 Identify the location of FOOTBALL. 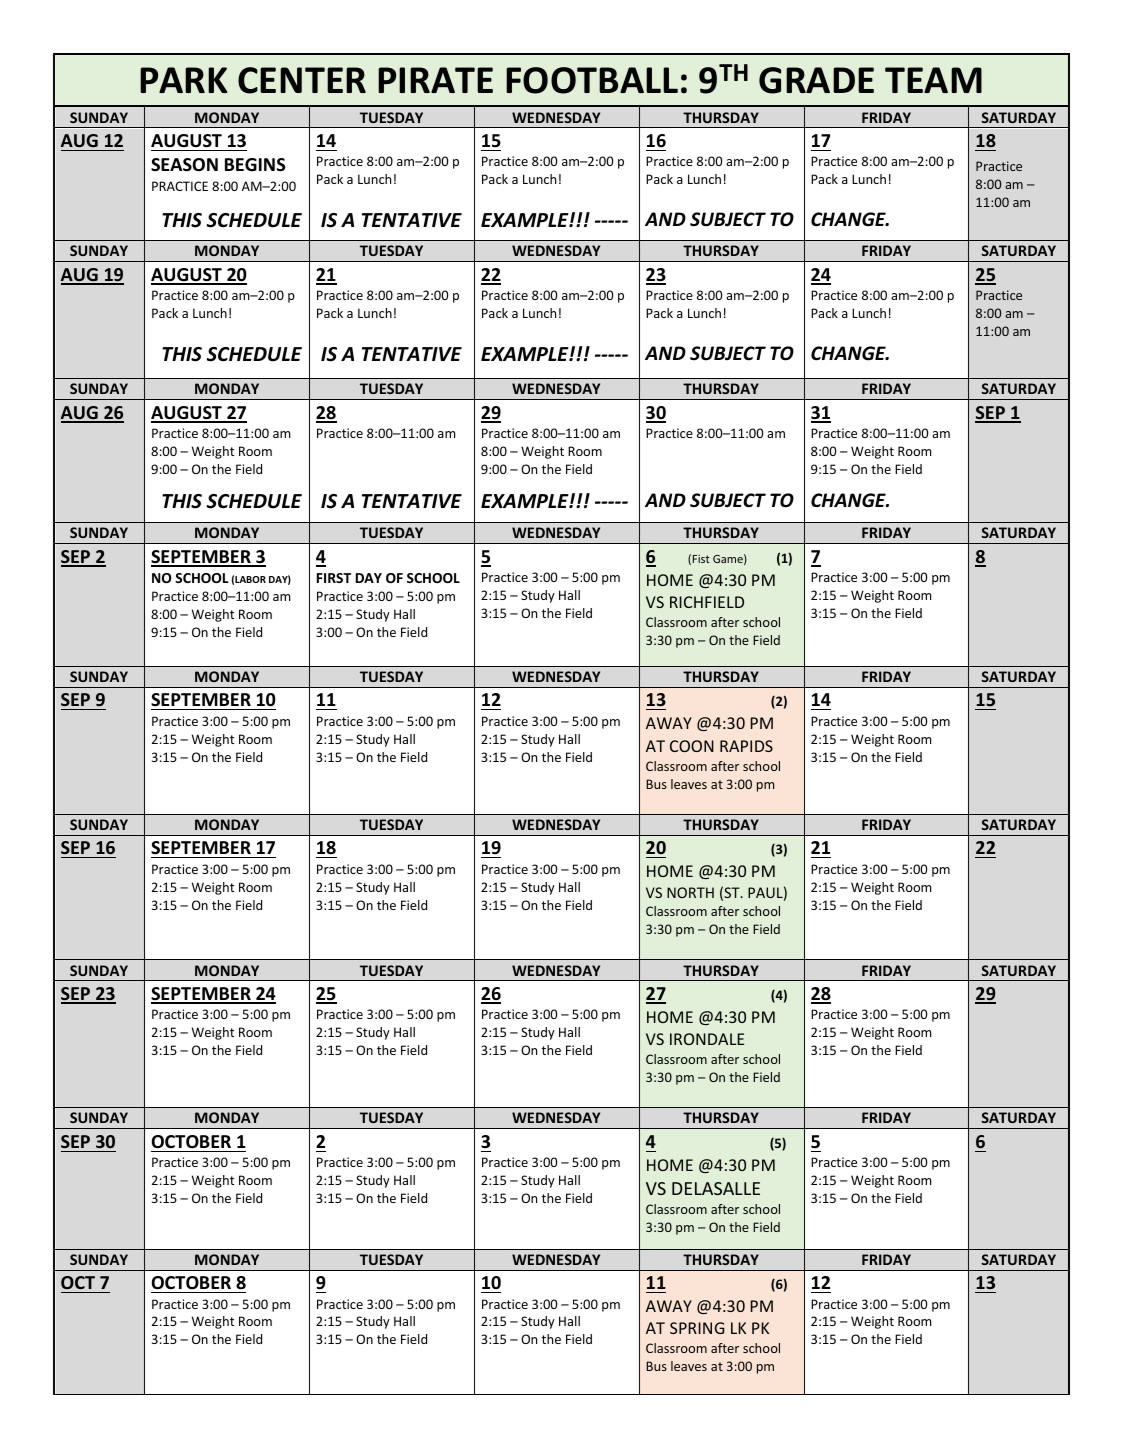
(592, 80).
